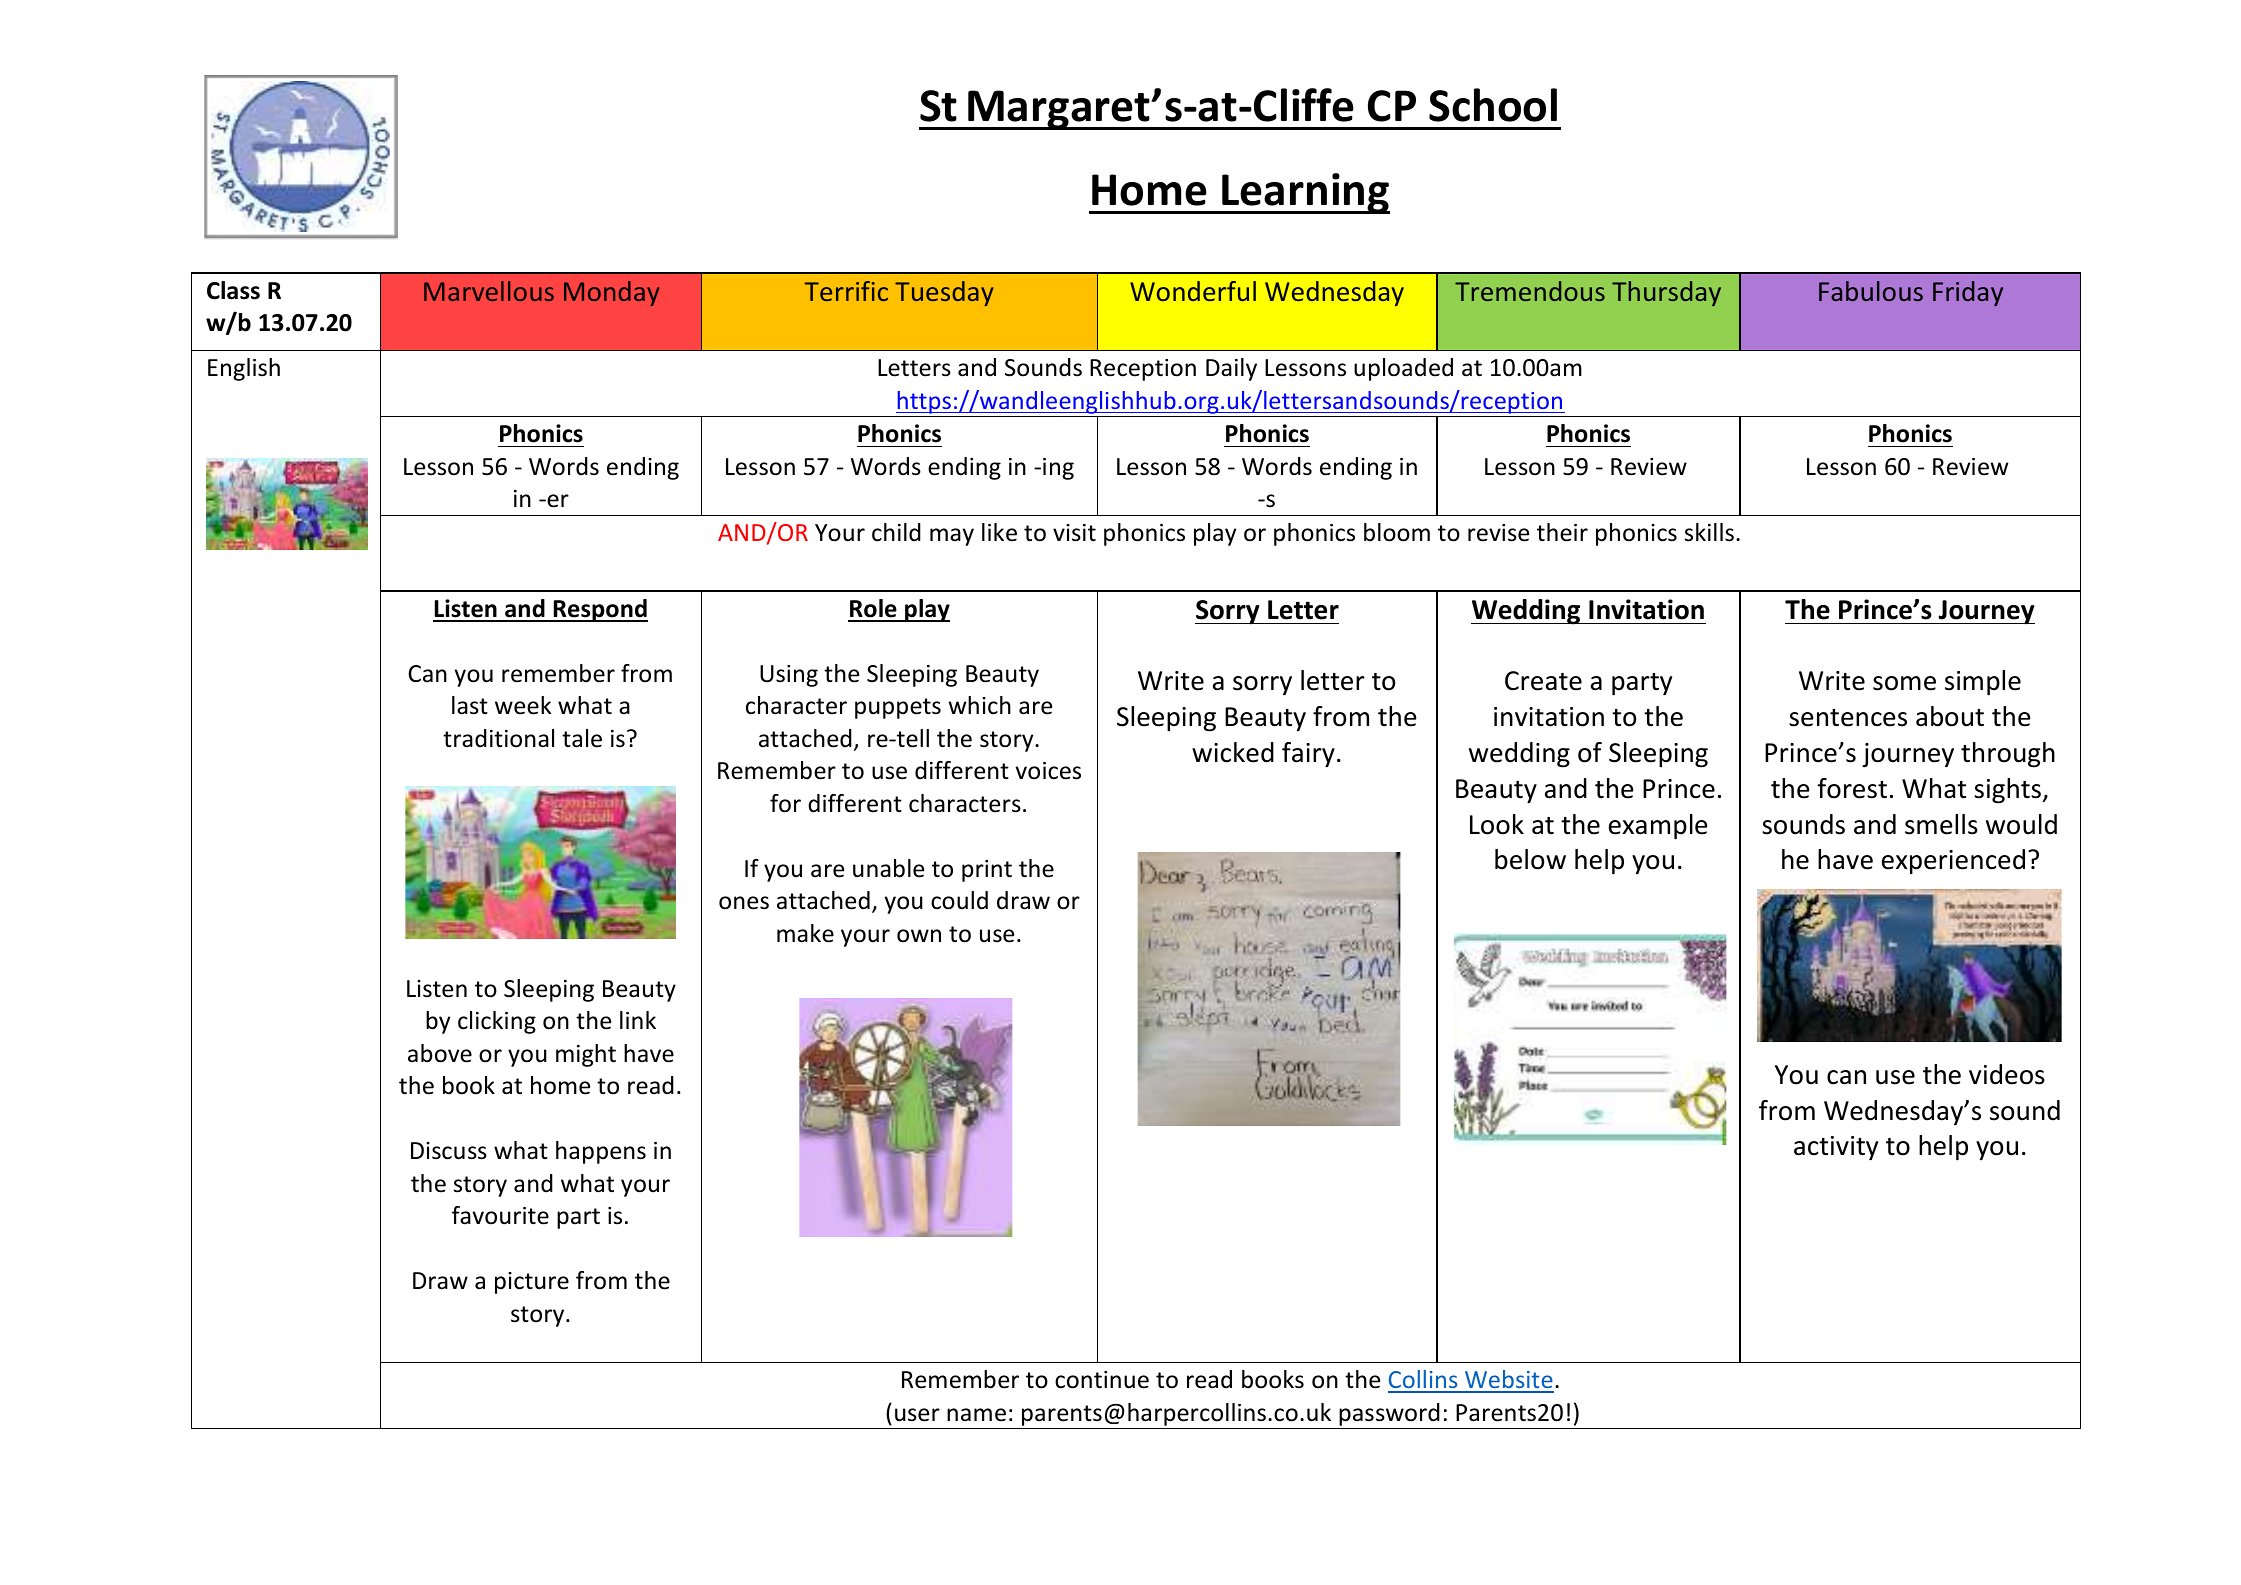 The image size is (2241, 1585). Describe the element at coordinates (440, 1053) in the screenshot. I see `above` at that location.
